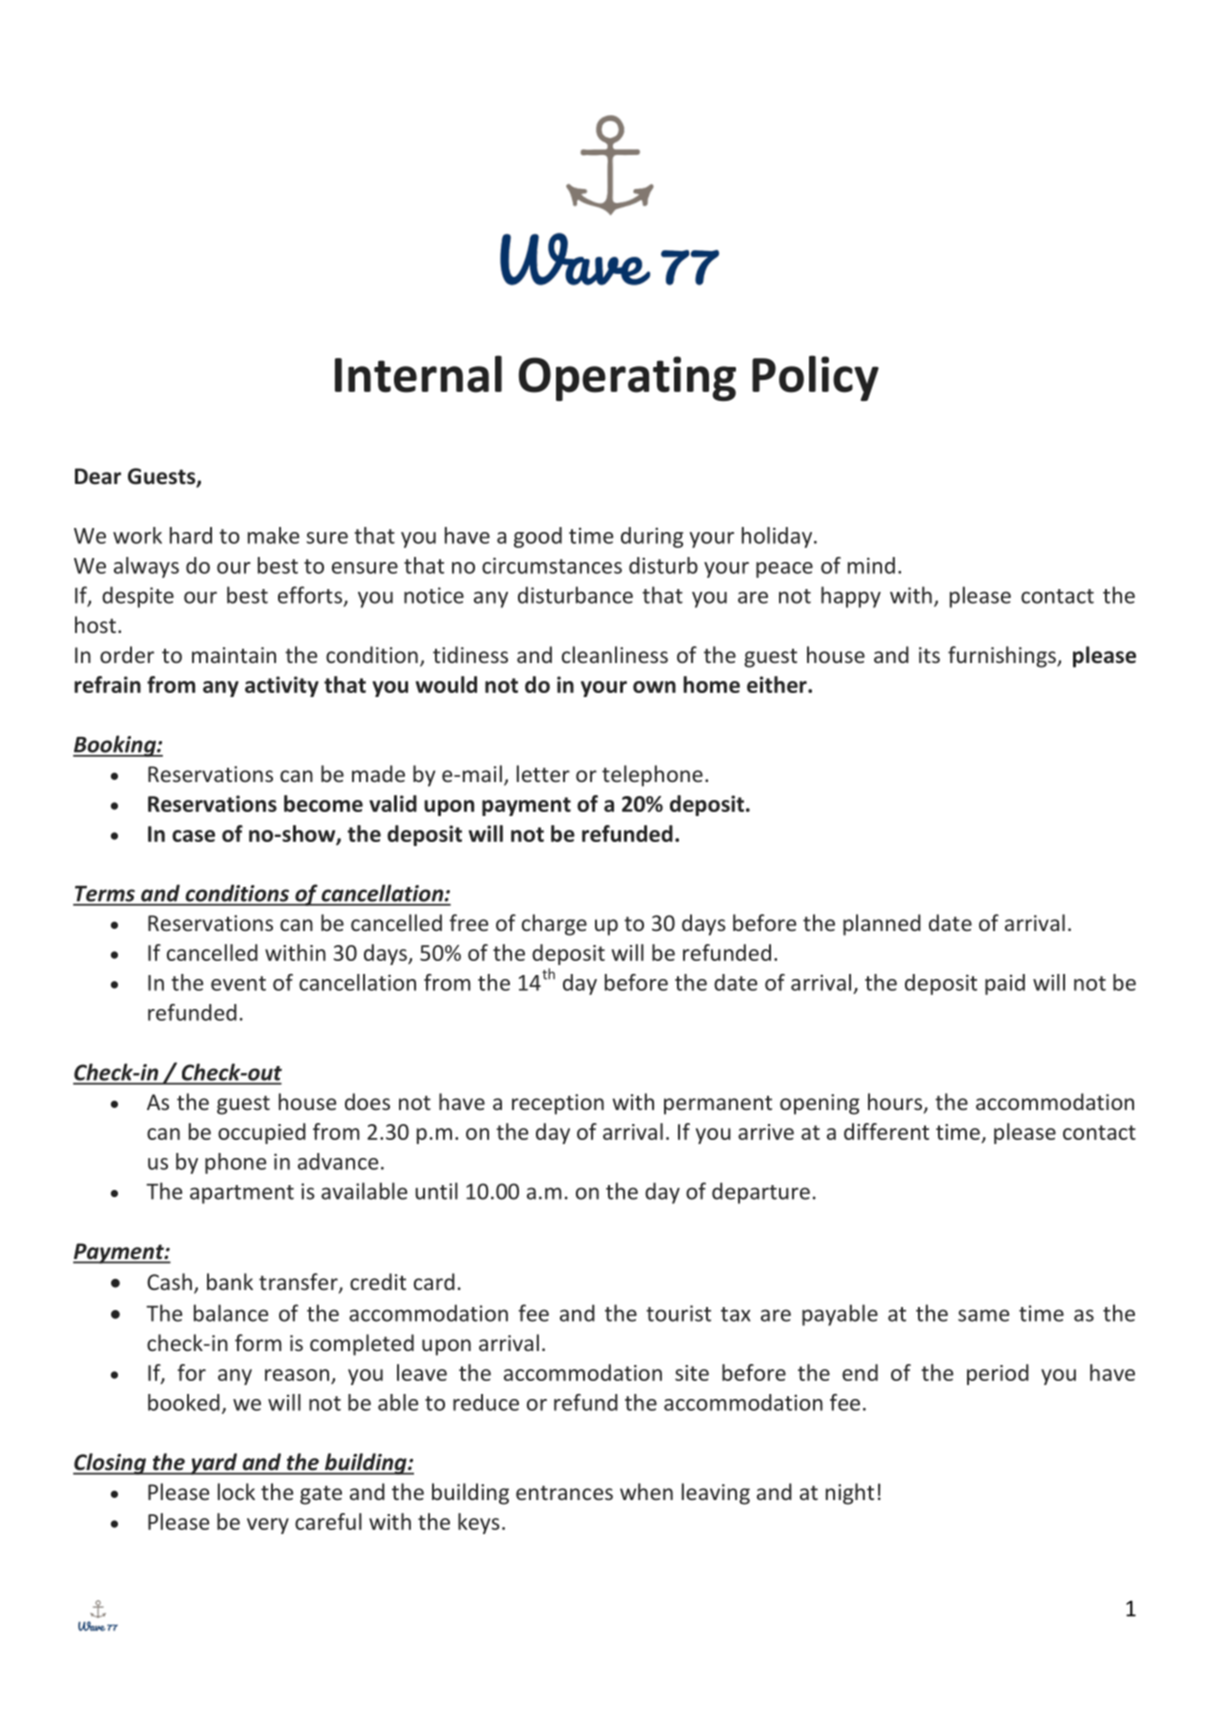  What do you see at coordinates (564, 1492) in the screenshot?
I see `entrances` at bounding box center [564, 1492].
